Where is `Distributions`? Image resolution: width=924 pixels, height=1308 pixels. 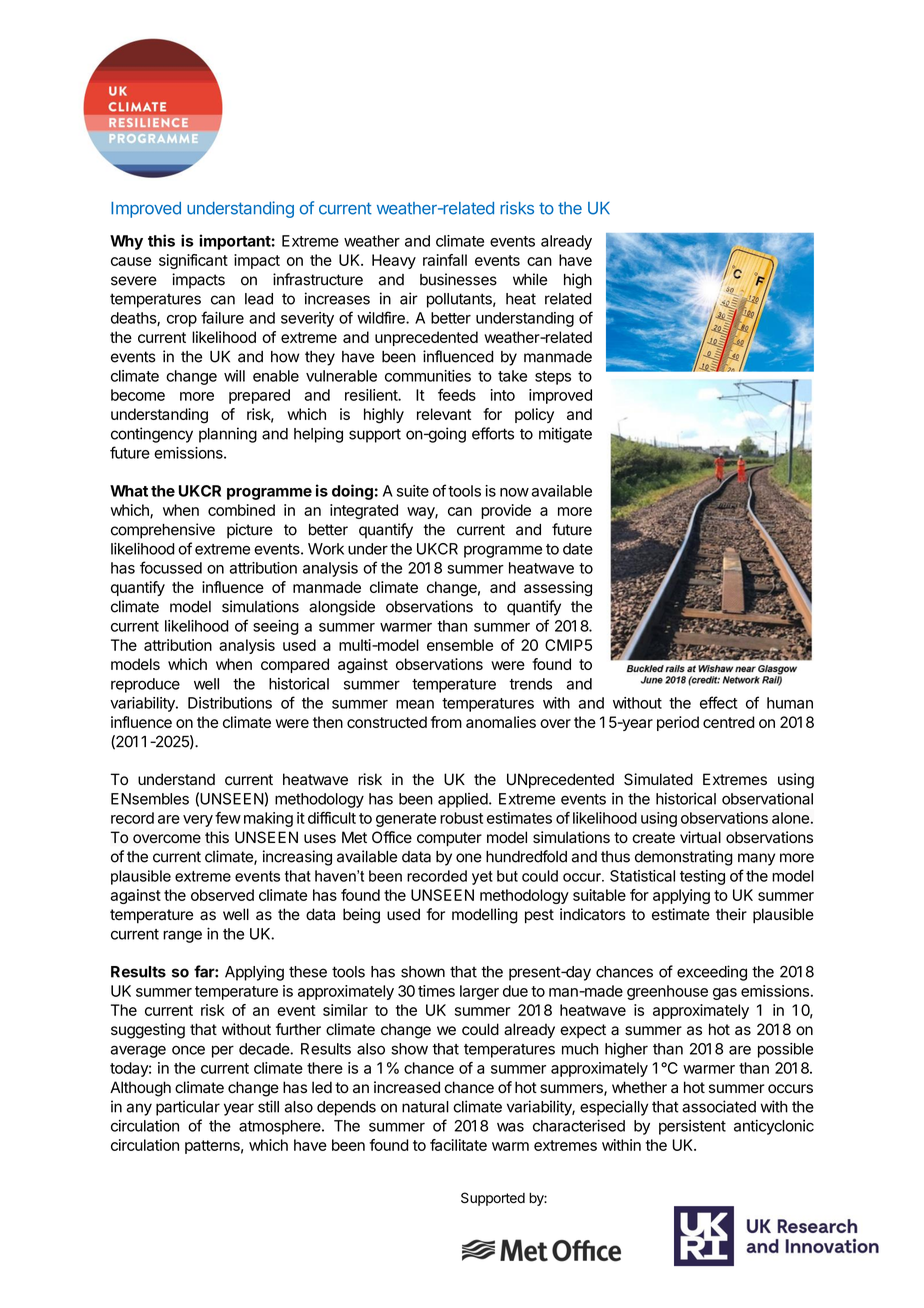
Distributions is located at coordinates (230, 703).
